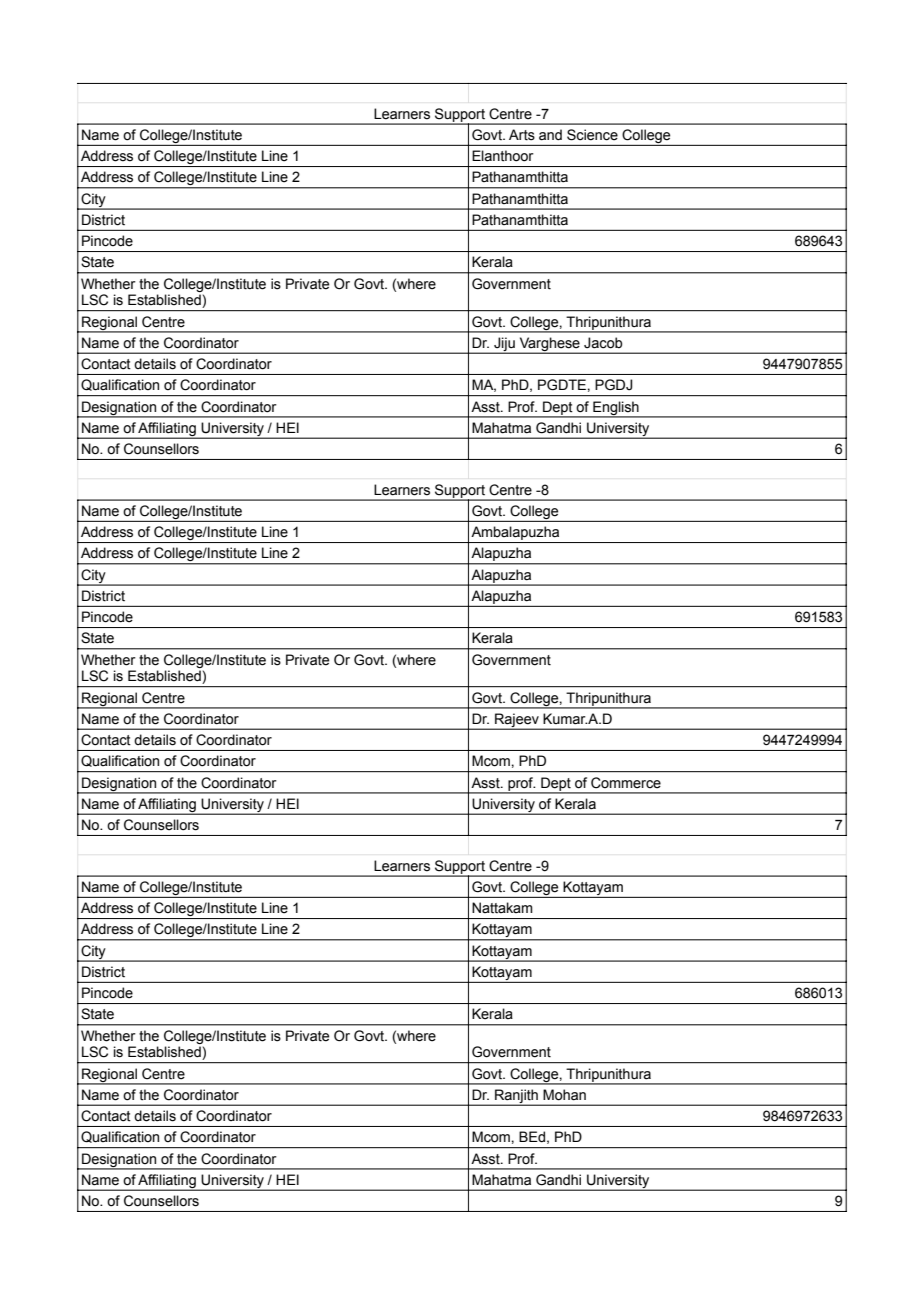 The height and width of the screenshot is (1308, 924). I want to click on Jacob, so click(603, 343).
